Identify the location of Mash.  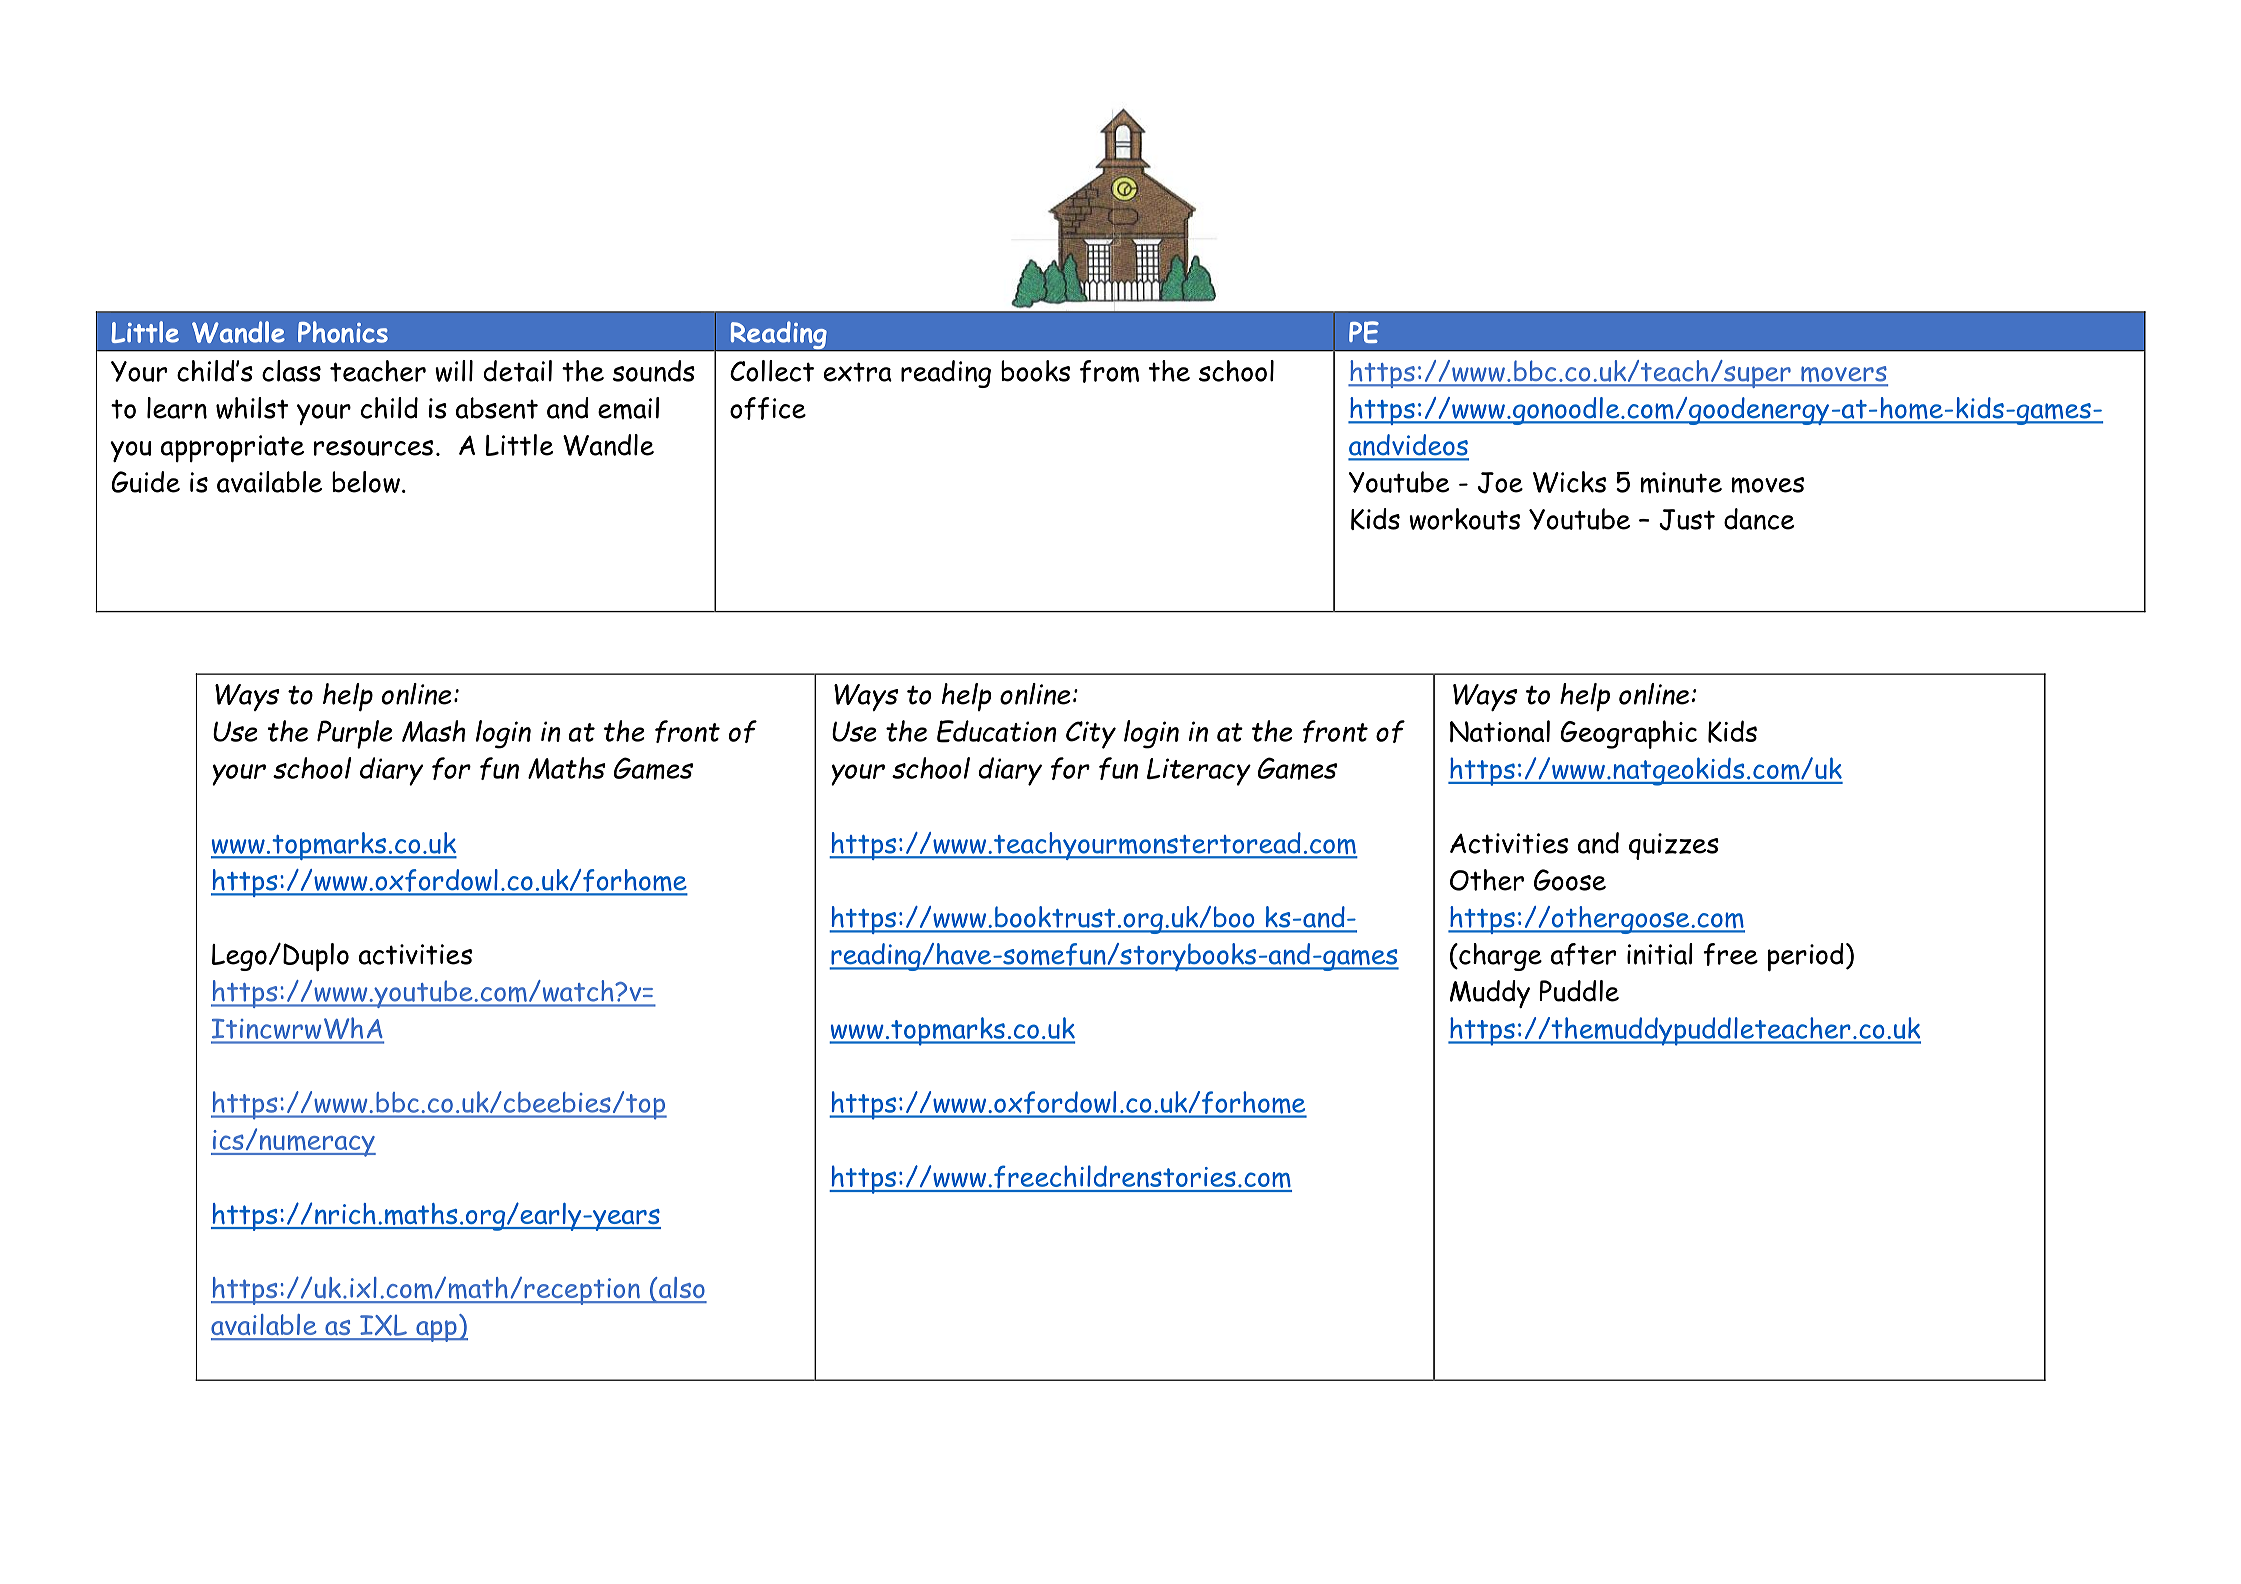
(433, 731).
